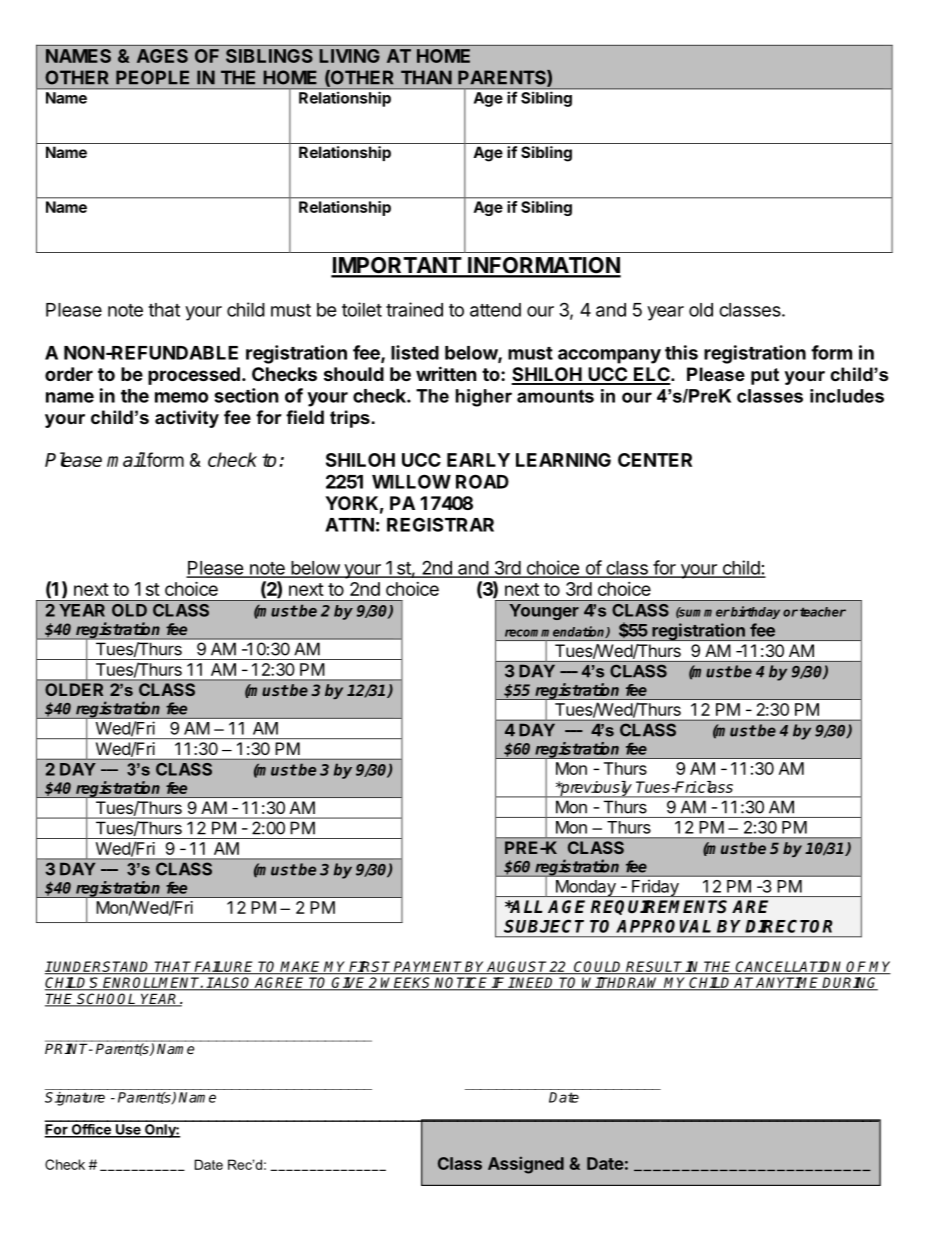 Image resolution: width=952 pixels, height=1233 pixels. I want to click on FAILURE, so click(225, 968).
